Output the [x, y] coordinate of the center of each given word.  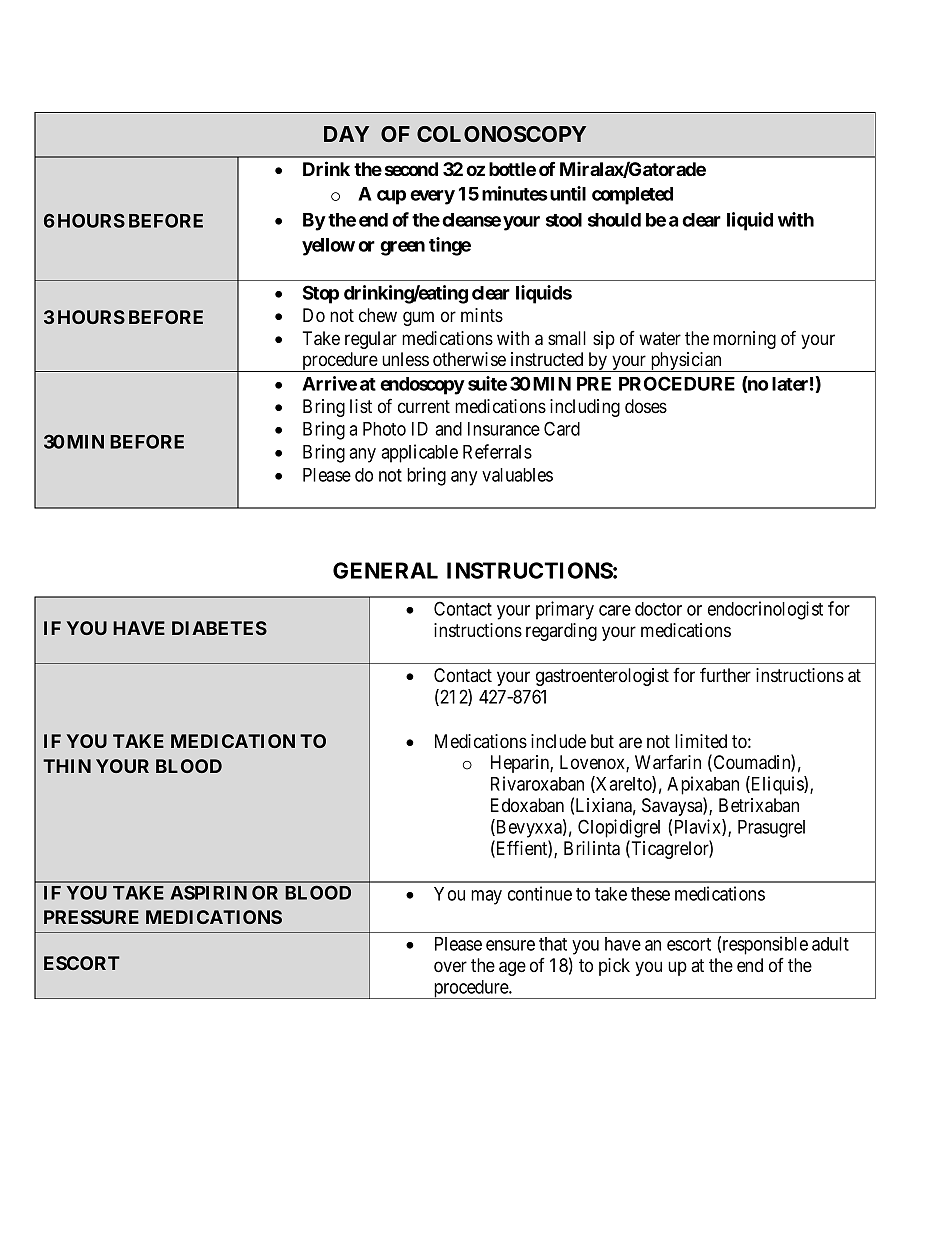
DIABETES [219, 628]
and [448, 429]
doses [646, 406]
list [361, 406]
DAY [346, 134]
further [725, 674]
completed [632, 196]
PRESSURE [91, 917]
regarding [561, 632]
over [450, 967]
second [411, 169]
